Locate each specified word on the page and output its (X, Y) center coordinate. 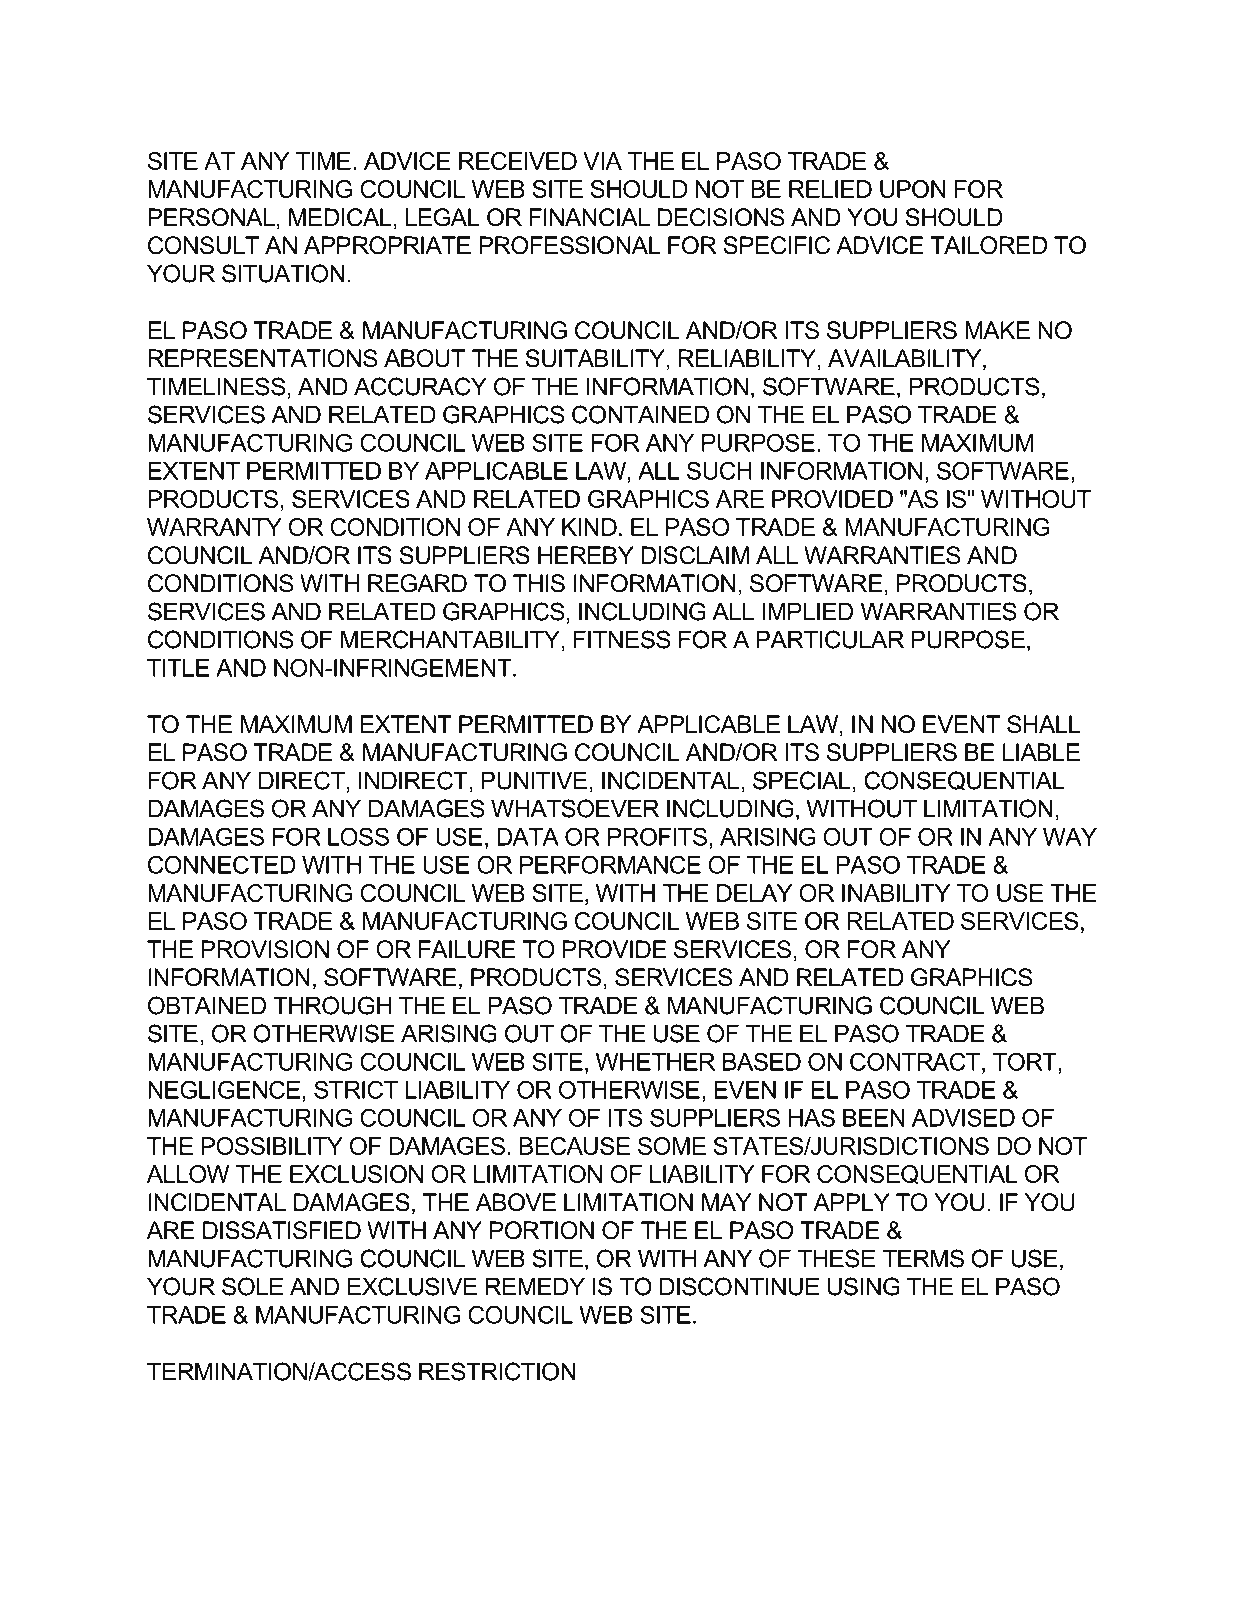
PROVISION (265, 949)
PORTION (542, 1230)
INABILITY (896, 893)
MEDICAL (340, 217)
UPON (912, 189)
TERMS (923, 1258)
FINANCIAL (589, 217)
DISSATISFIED (282, 1230)
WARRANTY (214, 527)
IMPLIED (807, 611)
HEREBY (586, 555)
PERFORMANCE (610, 864)
